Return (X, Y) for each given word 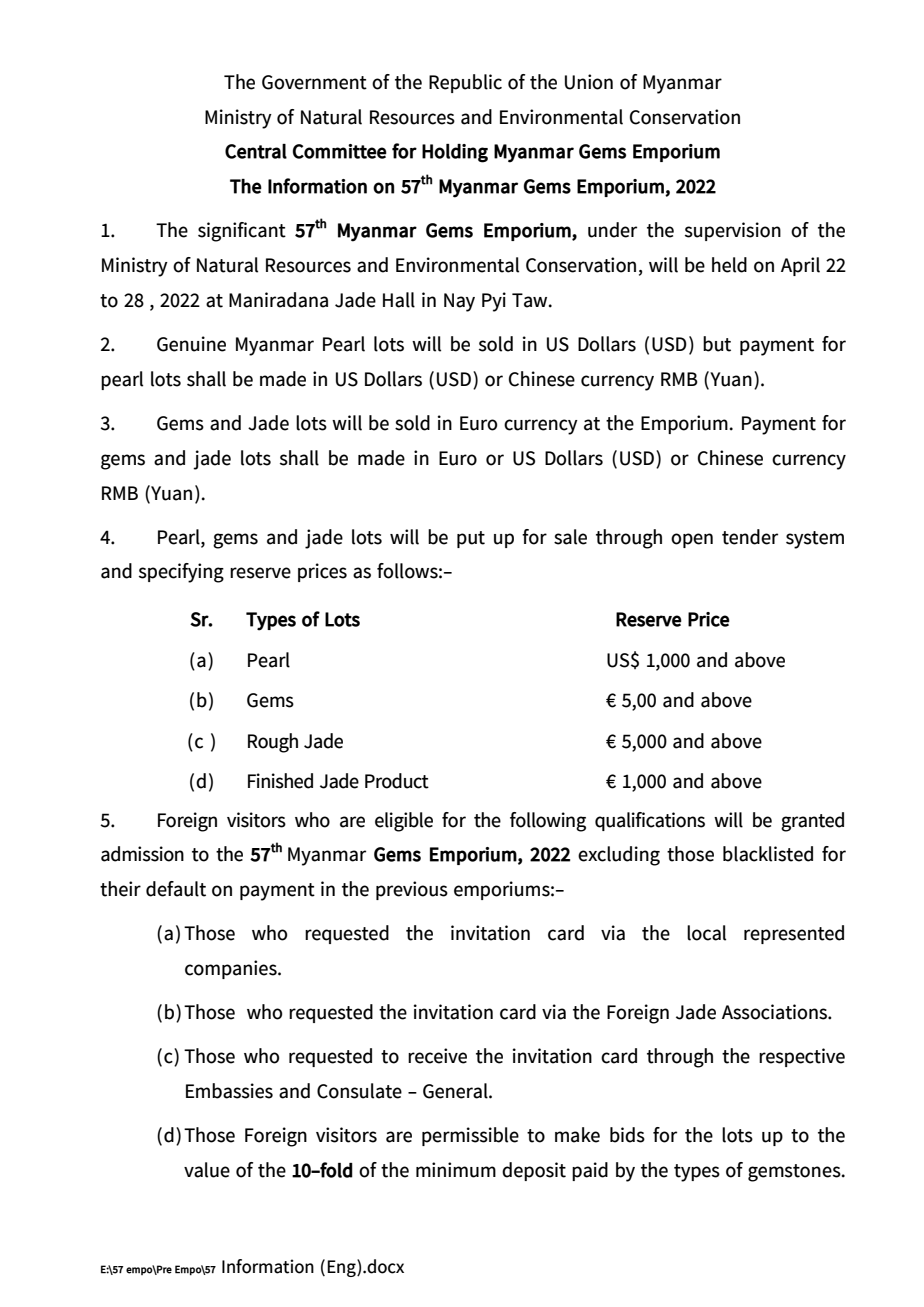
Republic (465, 83)
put (471, 539)
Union (589, 82)
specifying (181, 573)
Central (256, 151)
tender (750, 537)
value (207, 1170)
